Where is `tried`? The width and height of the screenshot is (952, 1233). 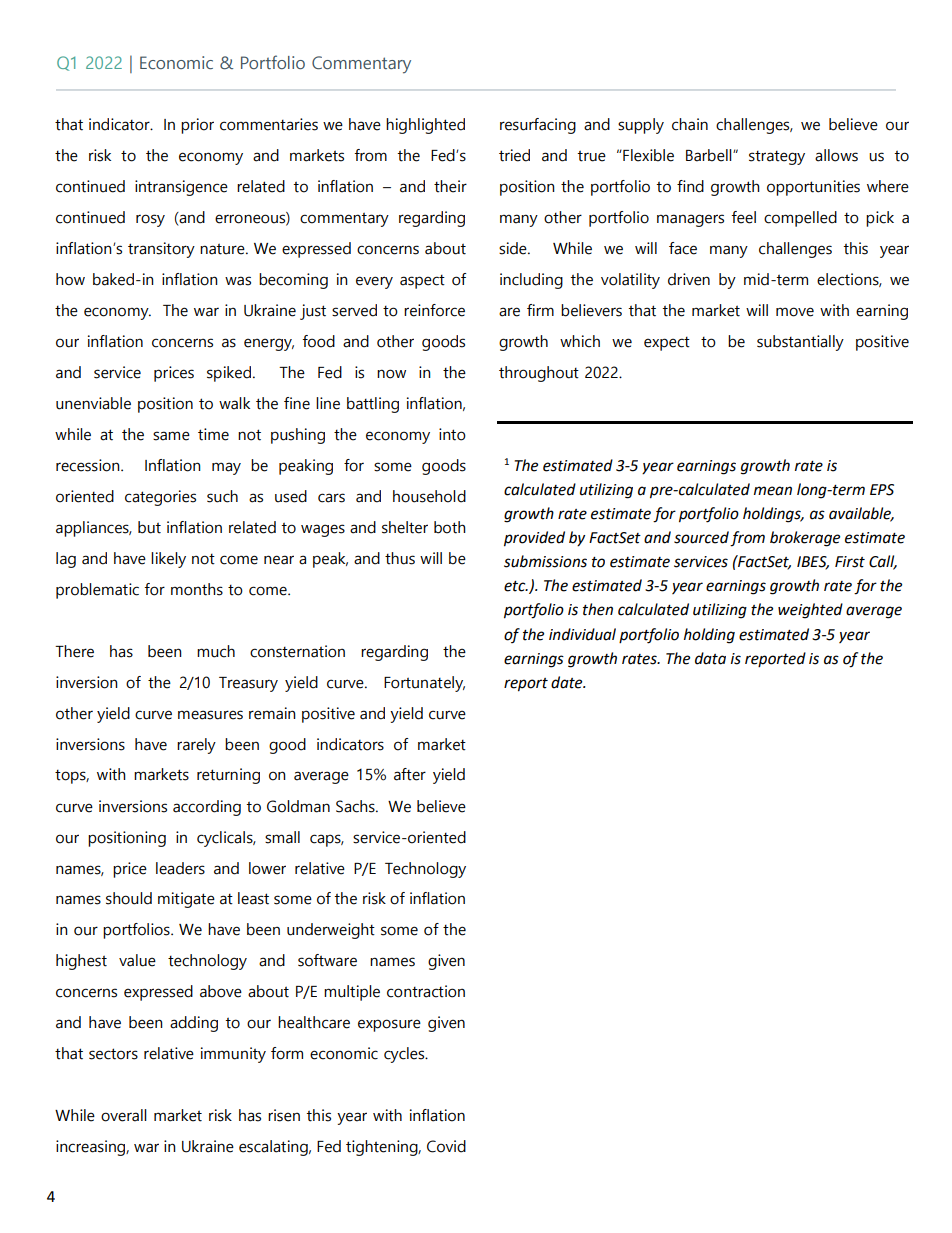 tried is located at coordinates (514, 155).
